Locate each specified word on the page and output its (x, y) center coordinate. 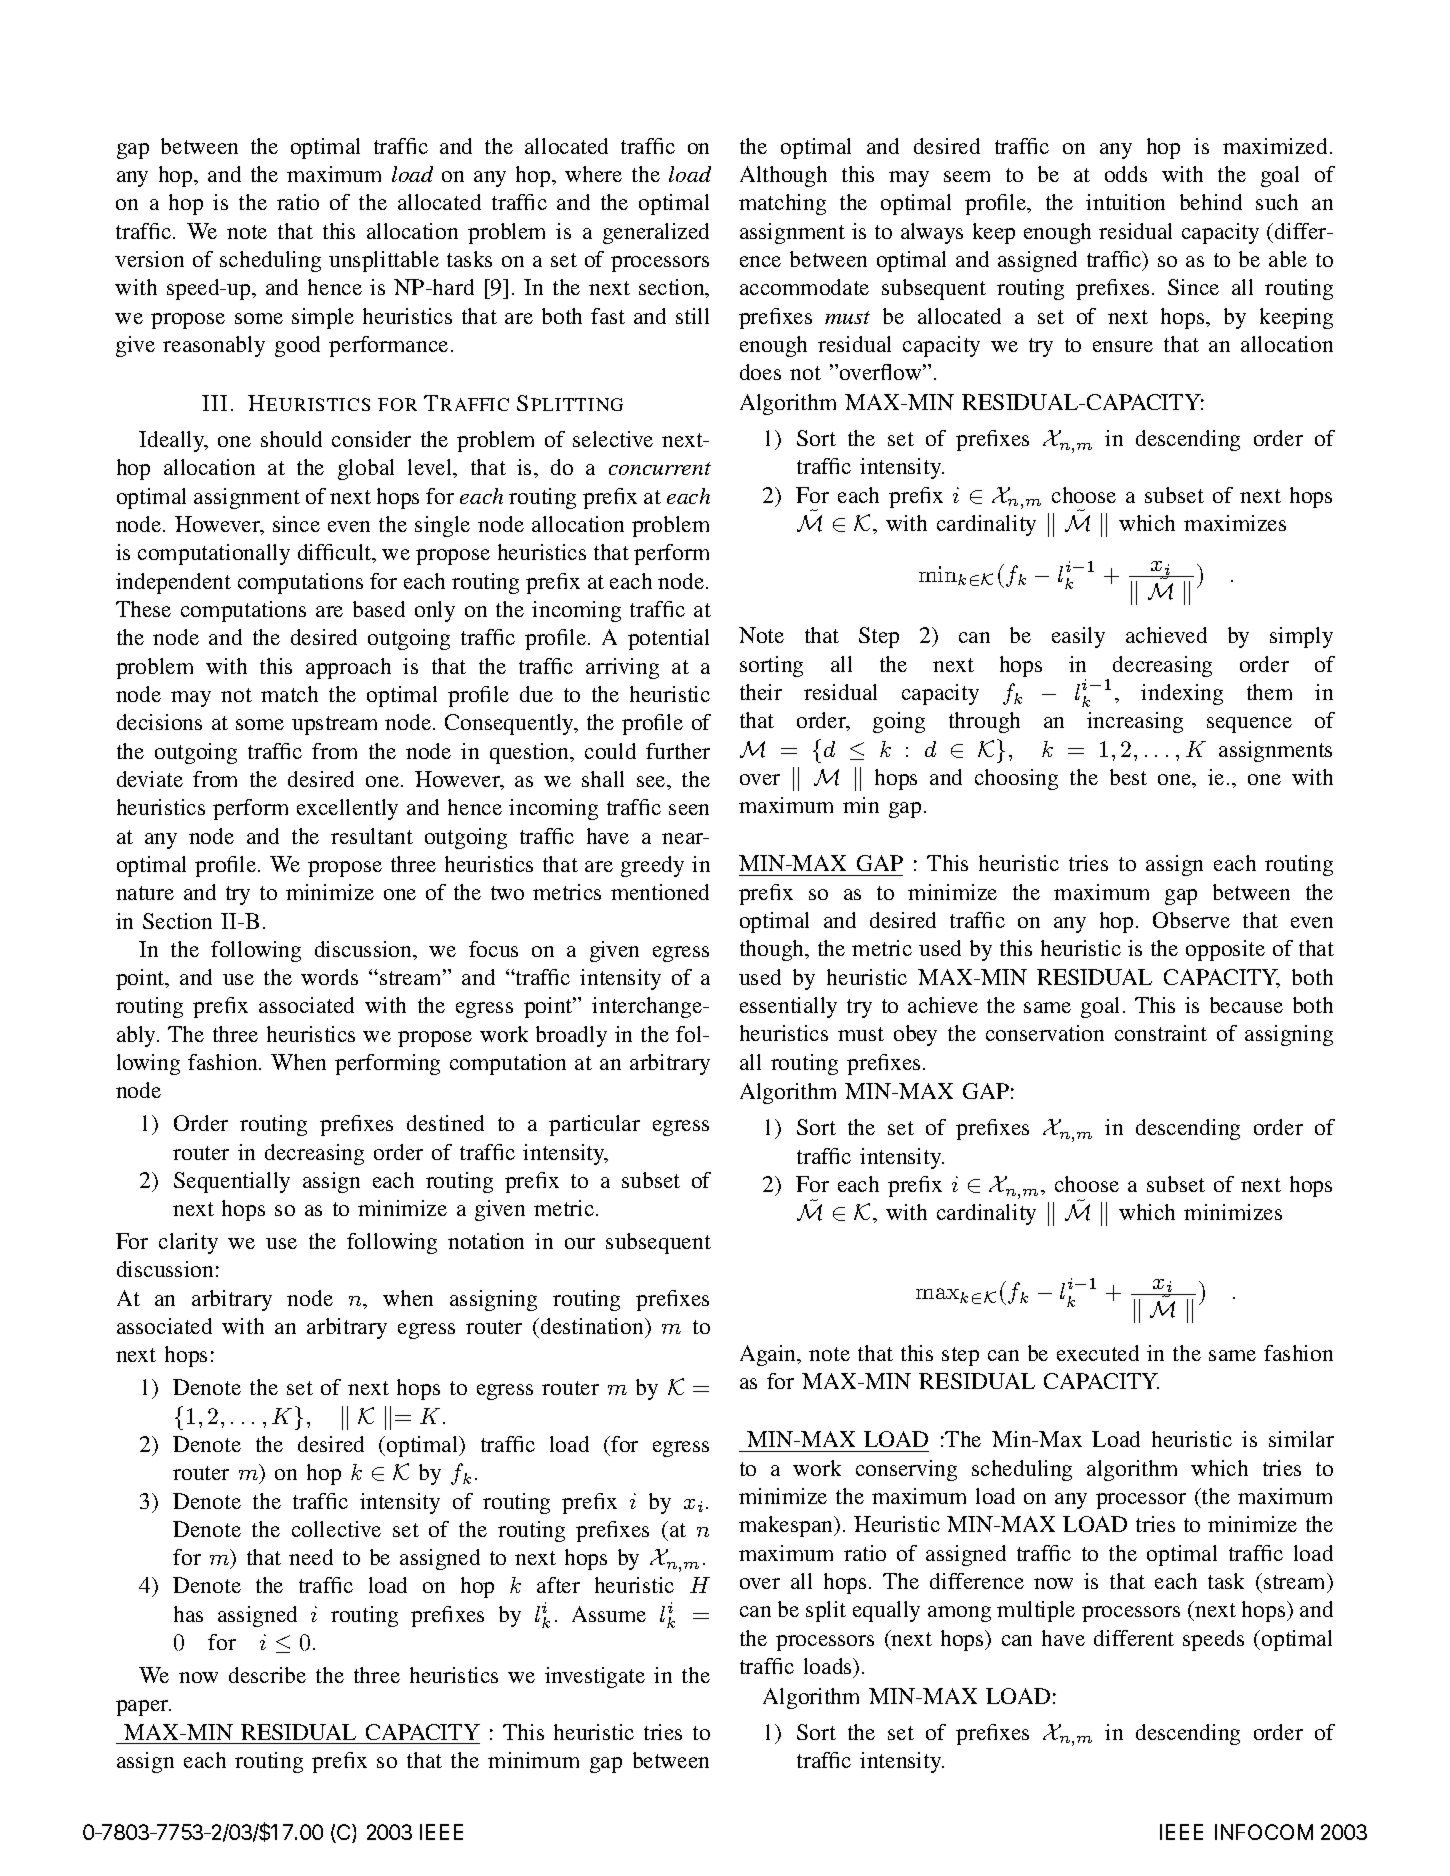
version (149, 259)
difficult (336, 553)
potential (668, 639)
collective (336, 1529)
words (329, 977)
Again (769, 1355)
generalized (656, 233)
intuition (1125, 202)
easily (1078, 637)
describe (267, 1675)
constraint (1161, 1033)
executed (1098, 1353)
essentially (788, 1007)
